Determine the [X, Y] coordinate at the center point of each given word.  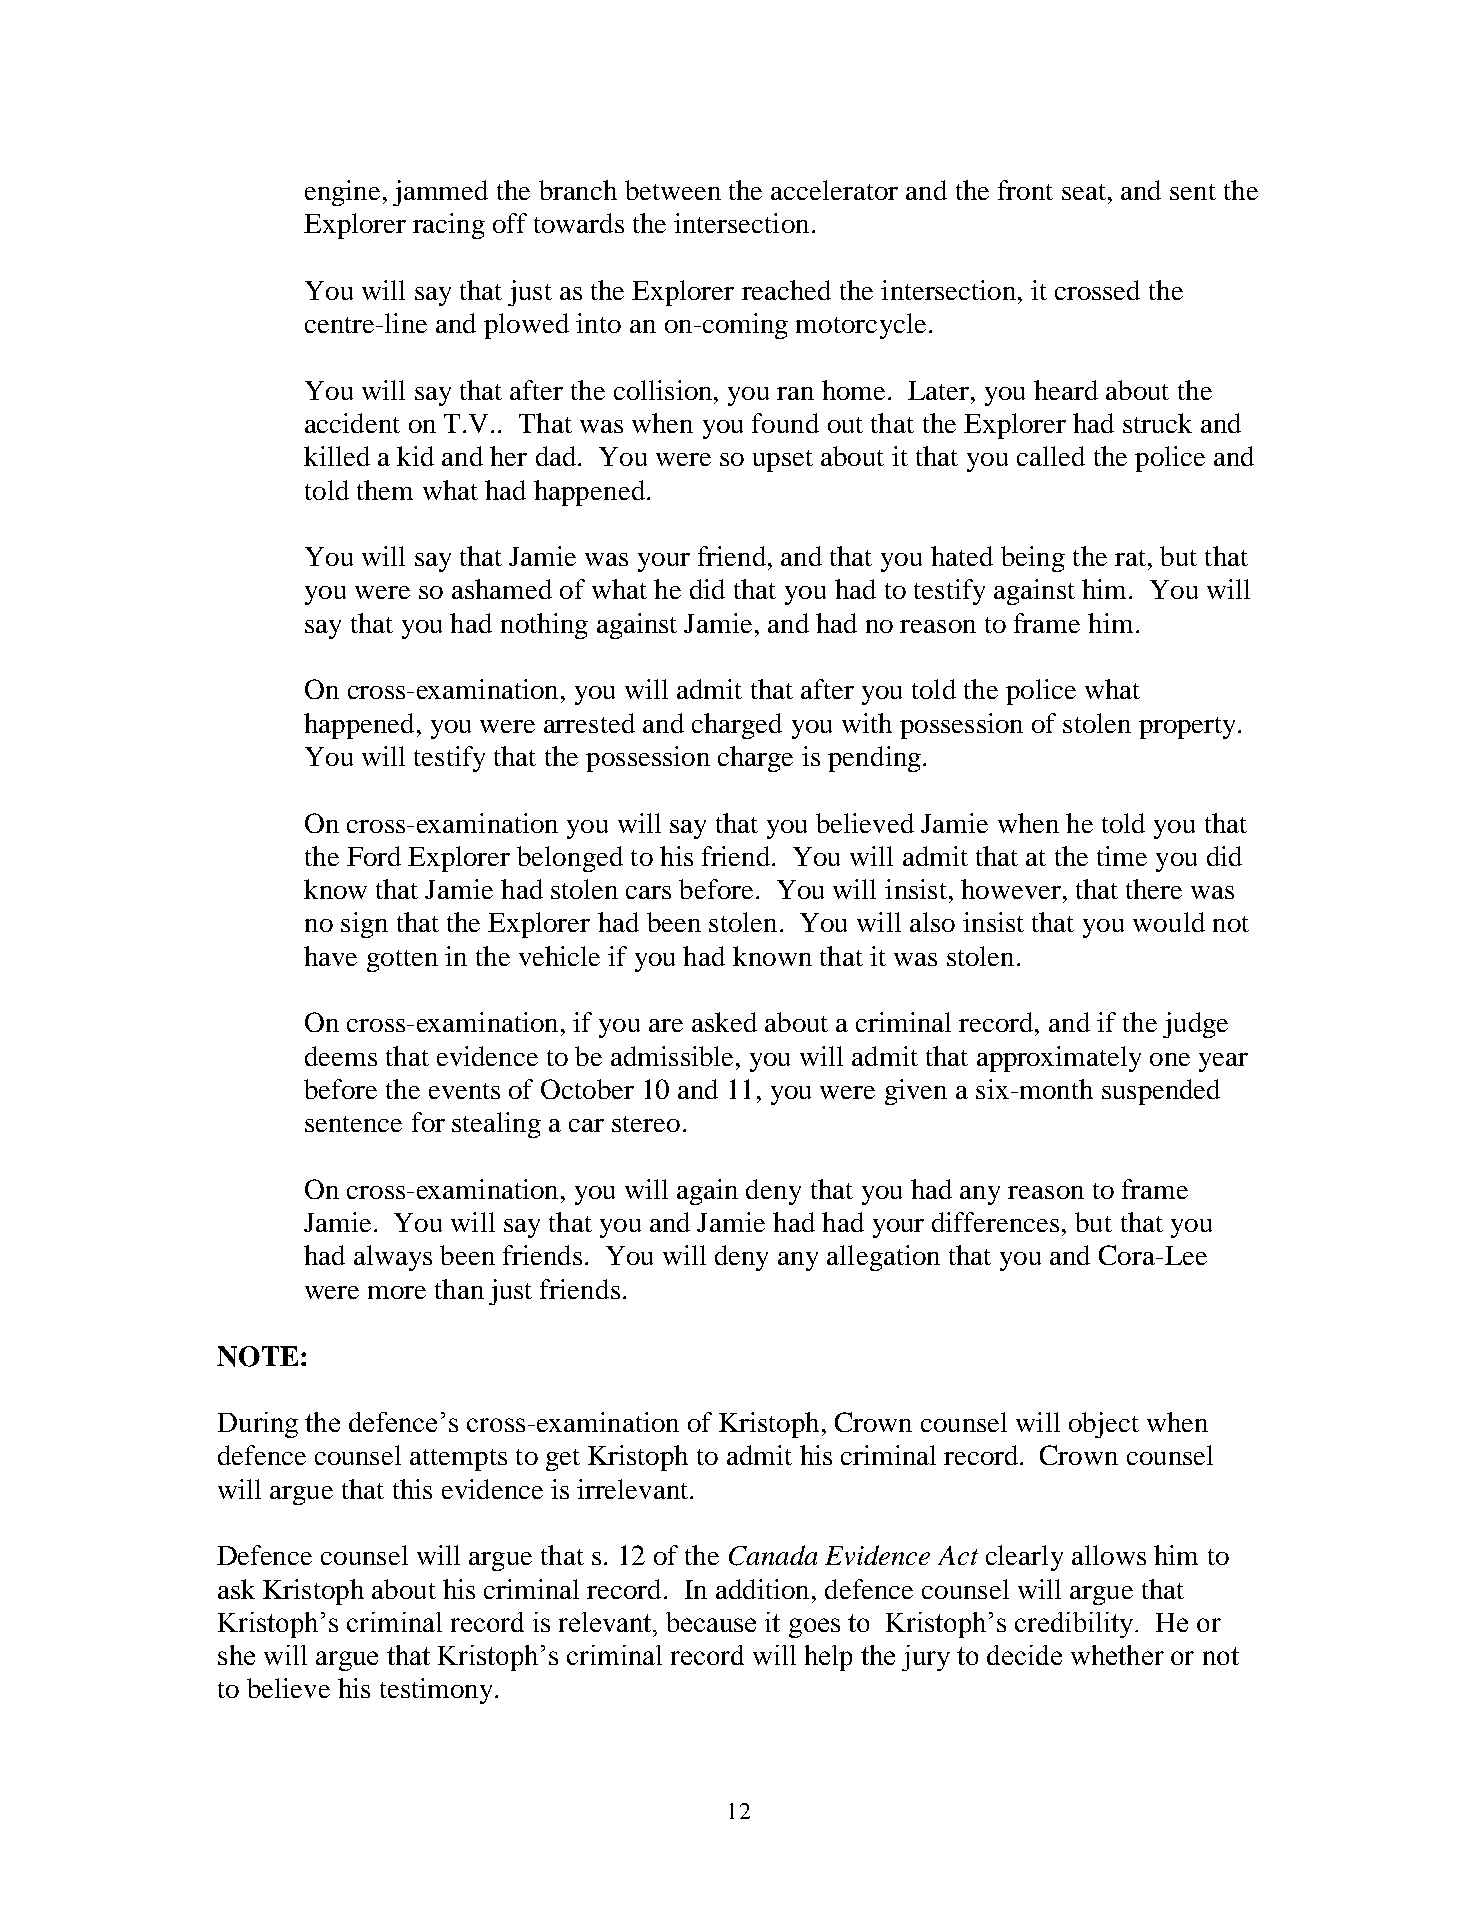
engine [342, 193]
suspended [1161, 1092]
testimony [436, 1691]
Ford [374, 856]
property [1189, 728]
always [393, 1258]
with [867, 723]
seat [1084, 192]
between [673, 190]
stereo [646, 1124]
